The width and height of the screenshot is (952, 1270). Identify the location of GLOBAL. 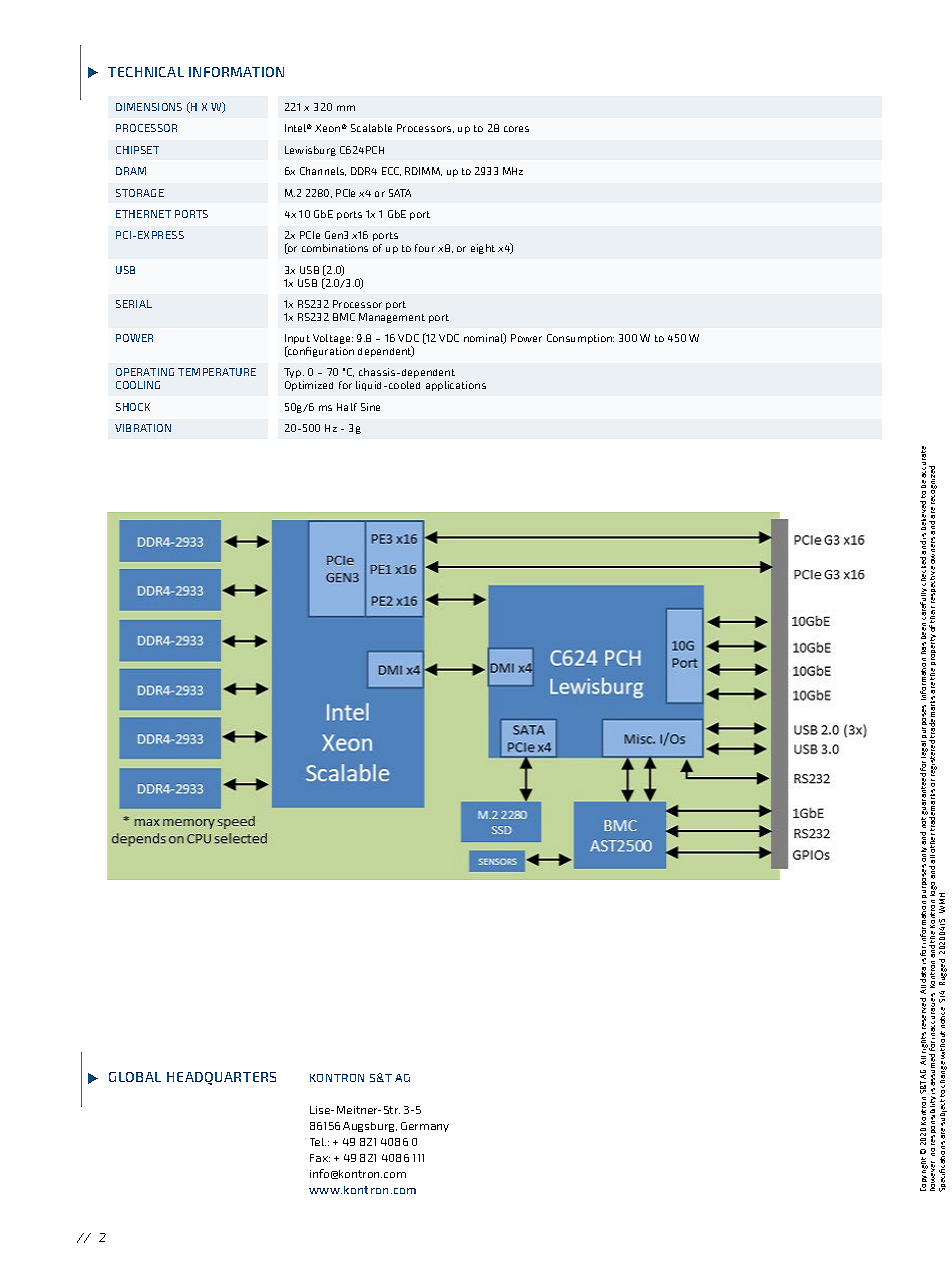
(135, 1077).
